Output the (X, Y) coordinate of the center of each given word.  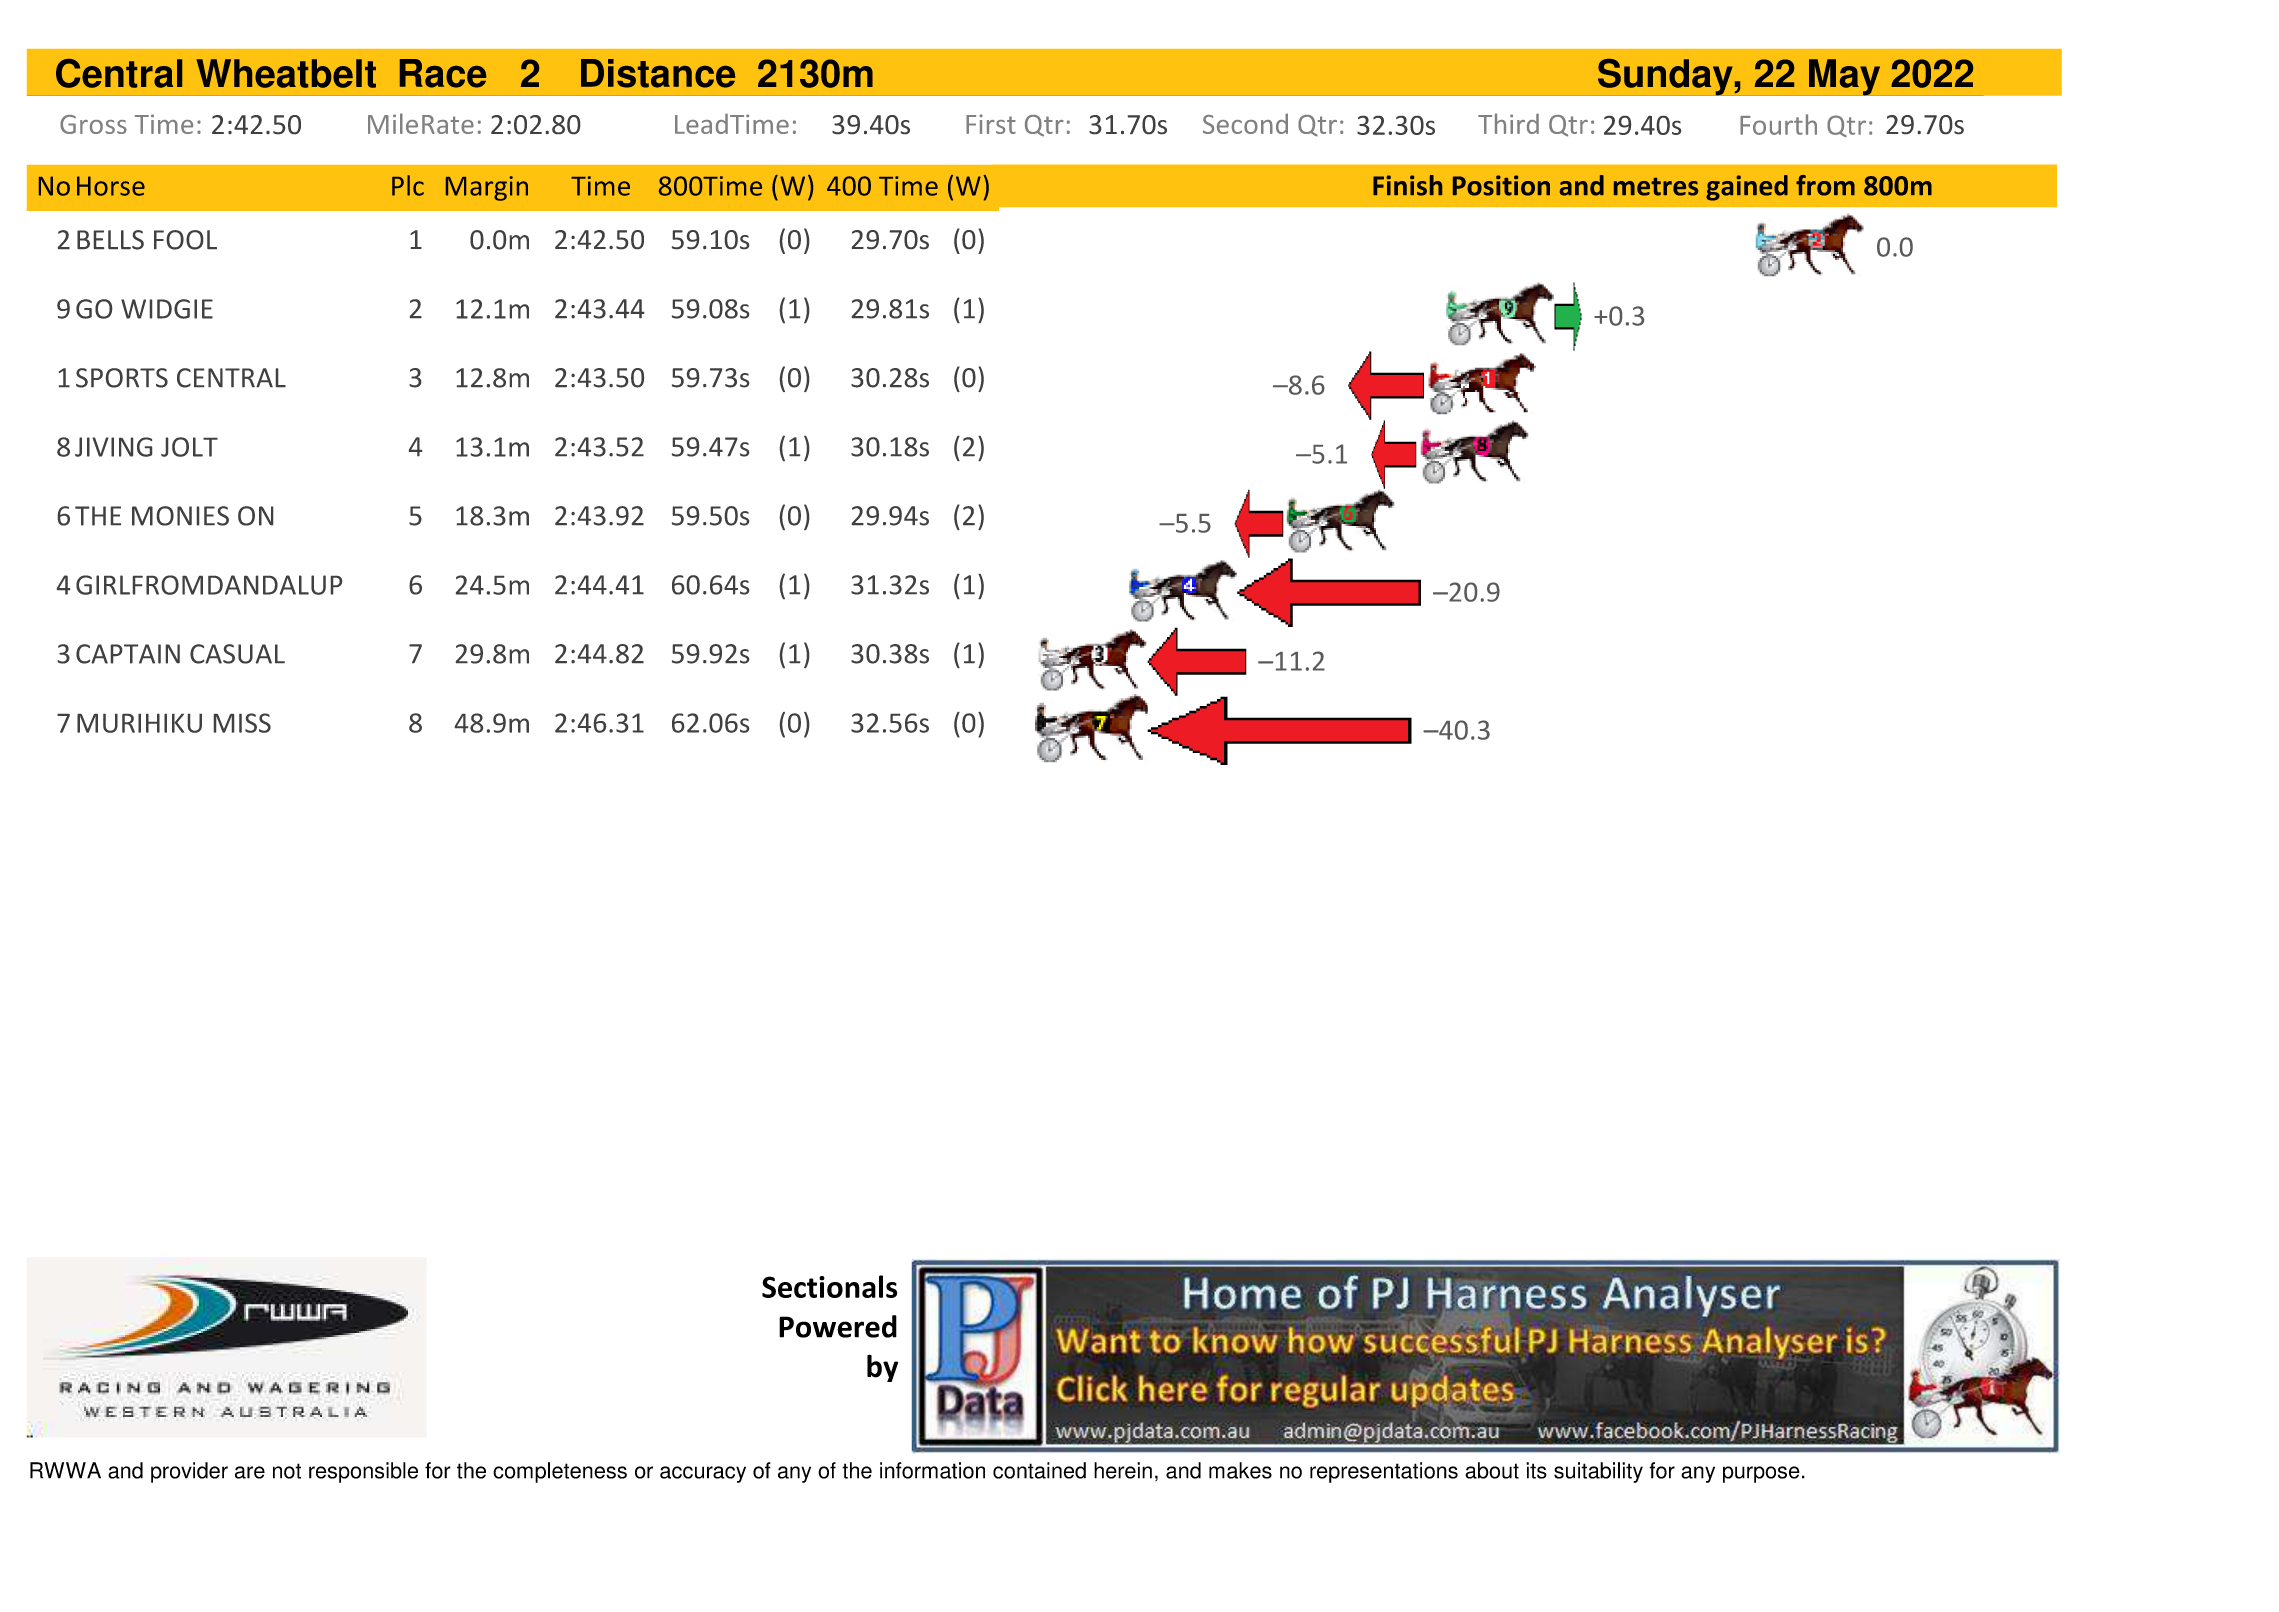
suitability (1598, 1472)
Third (1508, 123)
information (932, 1470)
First (991, 124)
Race (443, 73)
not (287, 1471)
